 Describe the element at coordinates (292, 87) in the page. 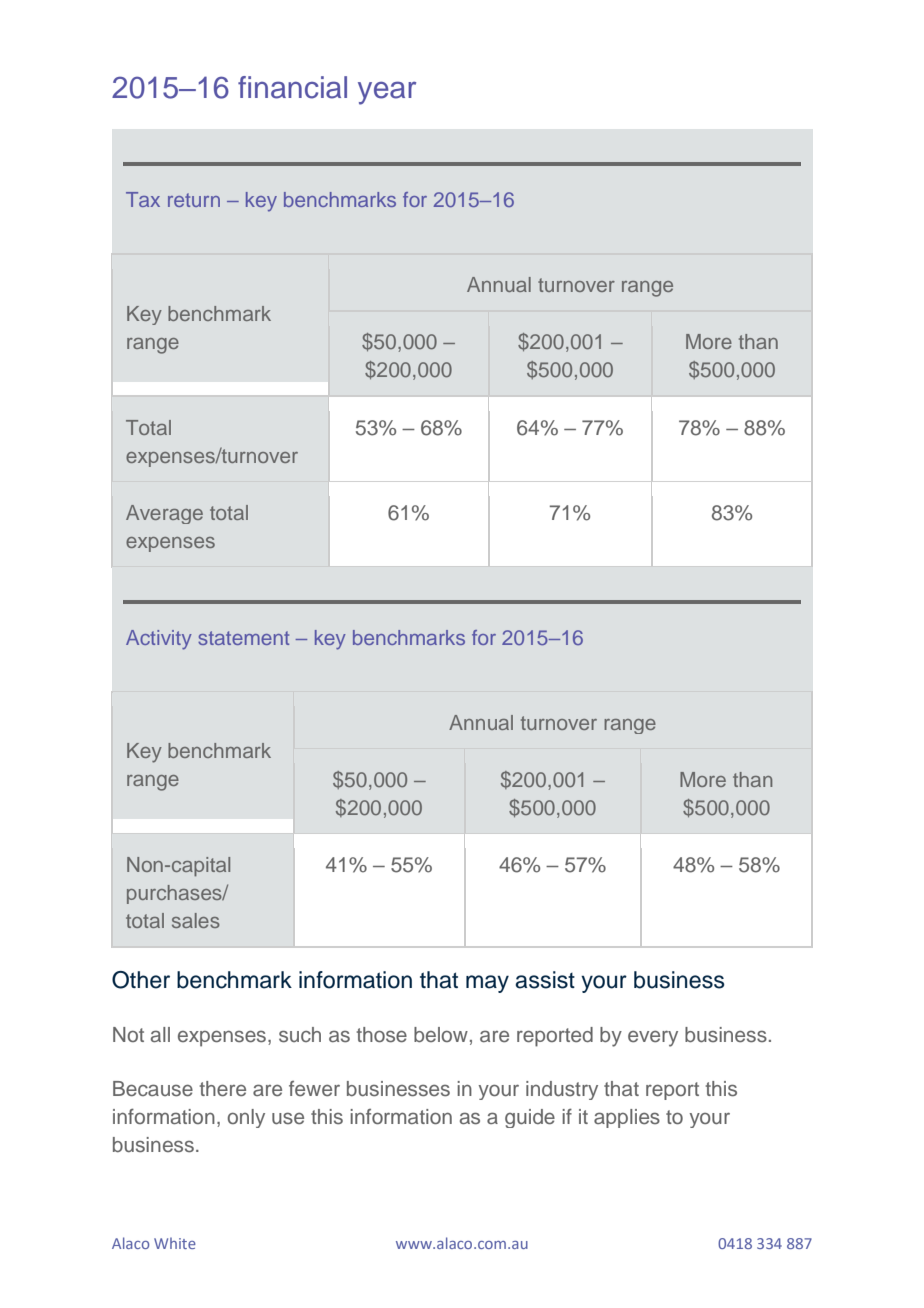

I see `financial` at that location.
